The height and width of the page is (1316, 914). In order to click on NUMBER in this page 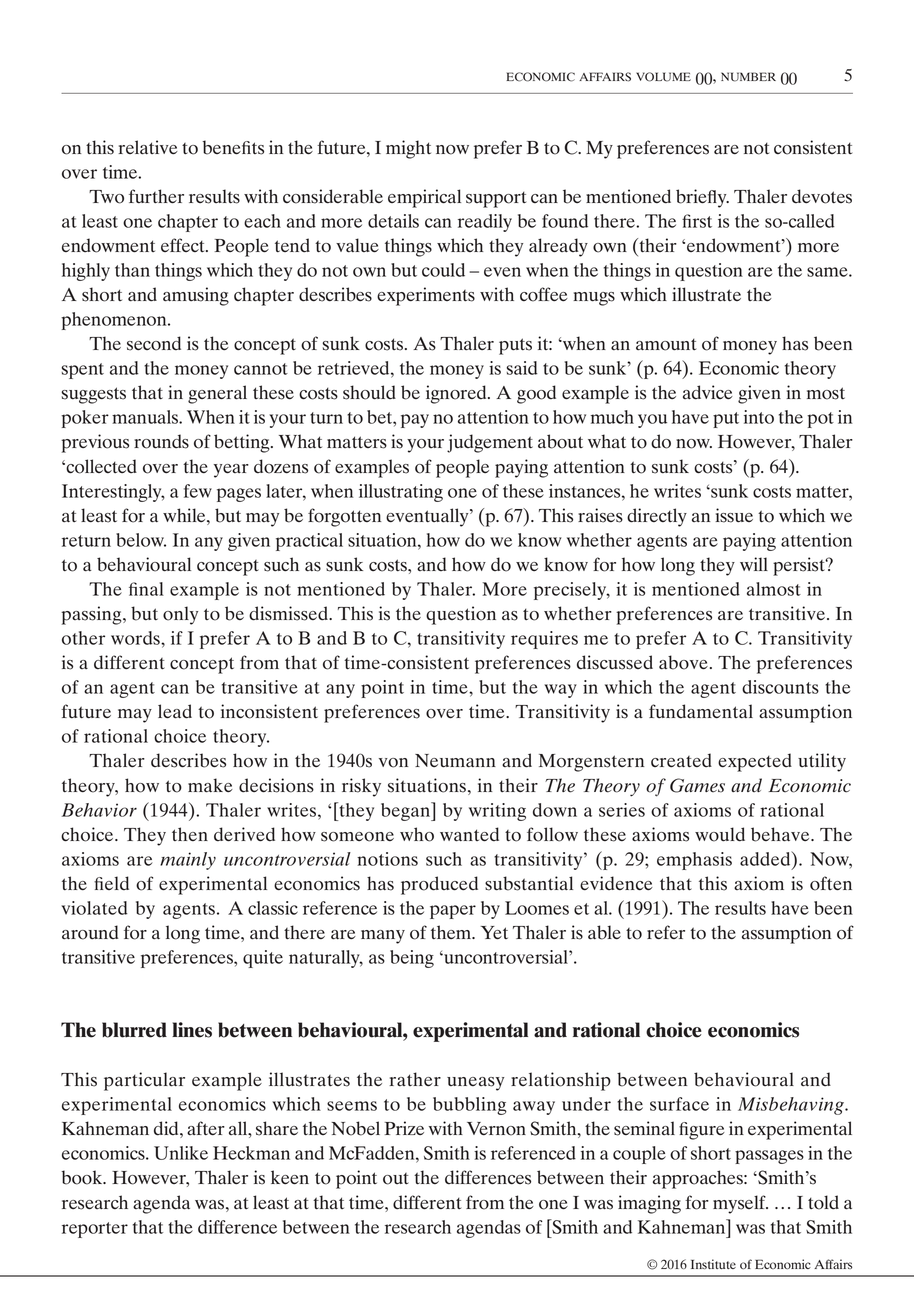, I will do `click(748, 77)`.
